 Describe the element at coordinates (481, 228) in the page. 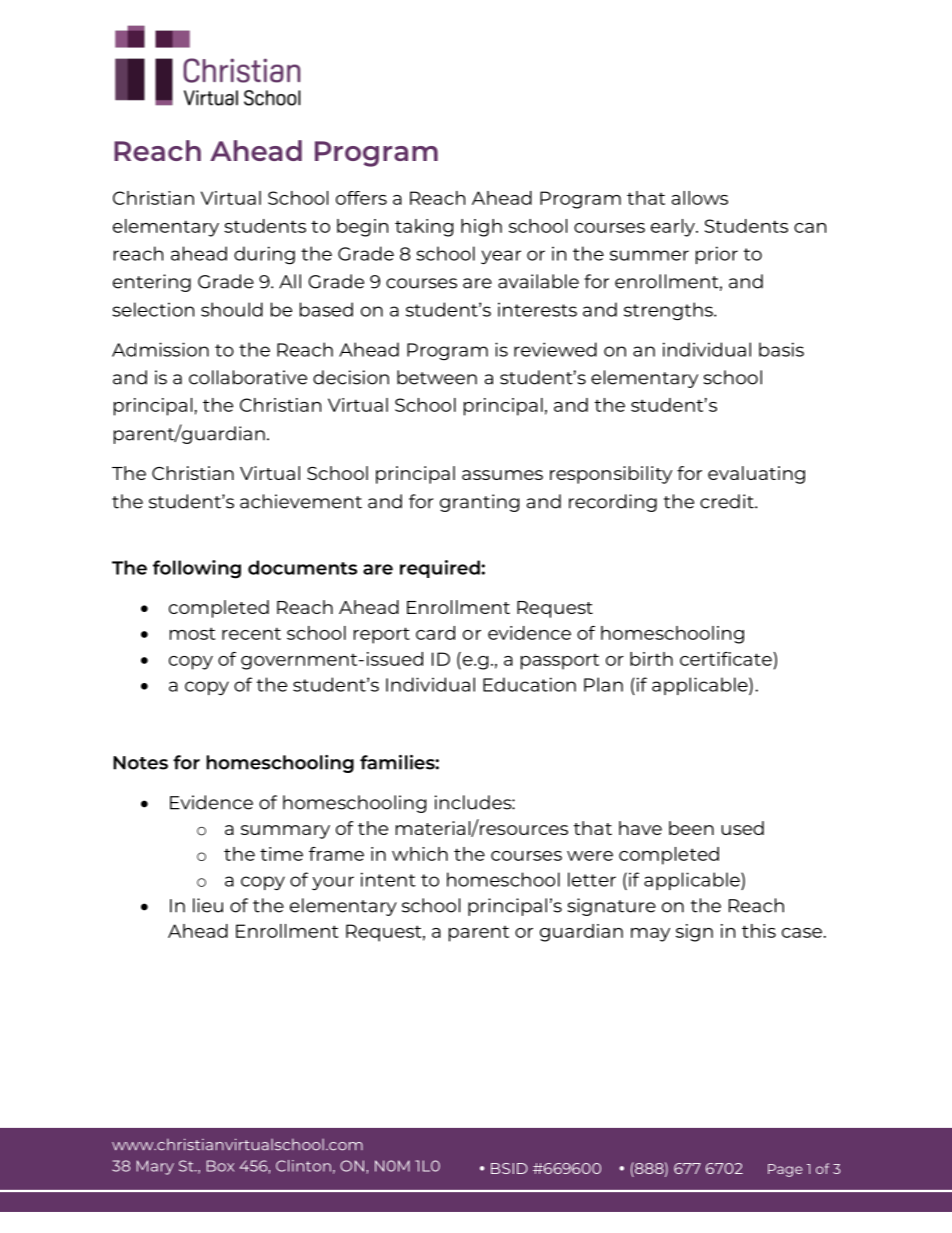

I see `high` at that location.
